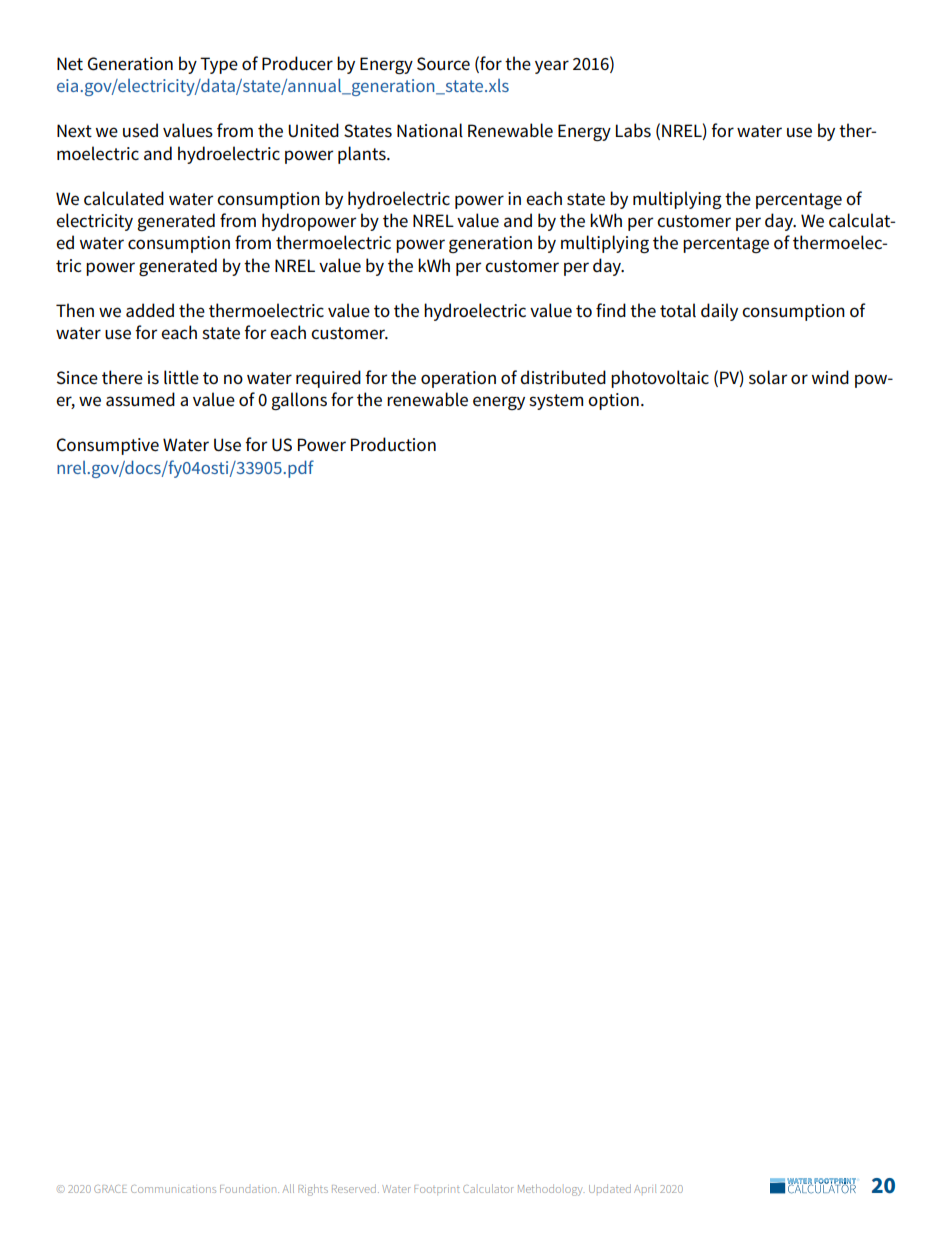 Image resolution: width=952 pixels, height=1233 pixels. I want to click on Communications, so click(173, 1189).
